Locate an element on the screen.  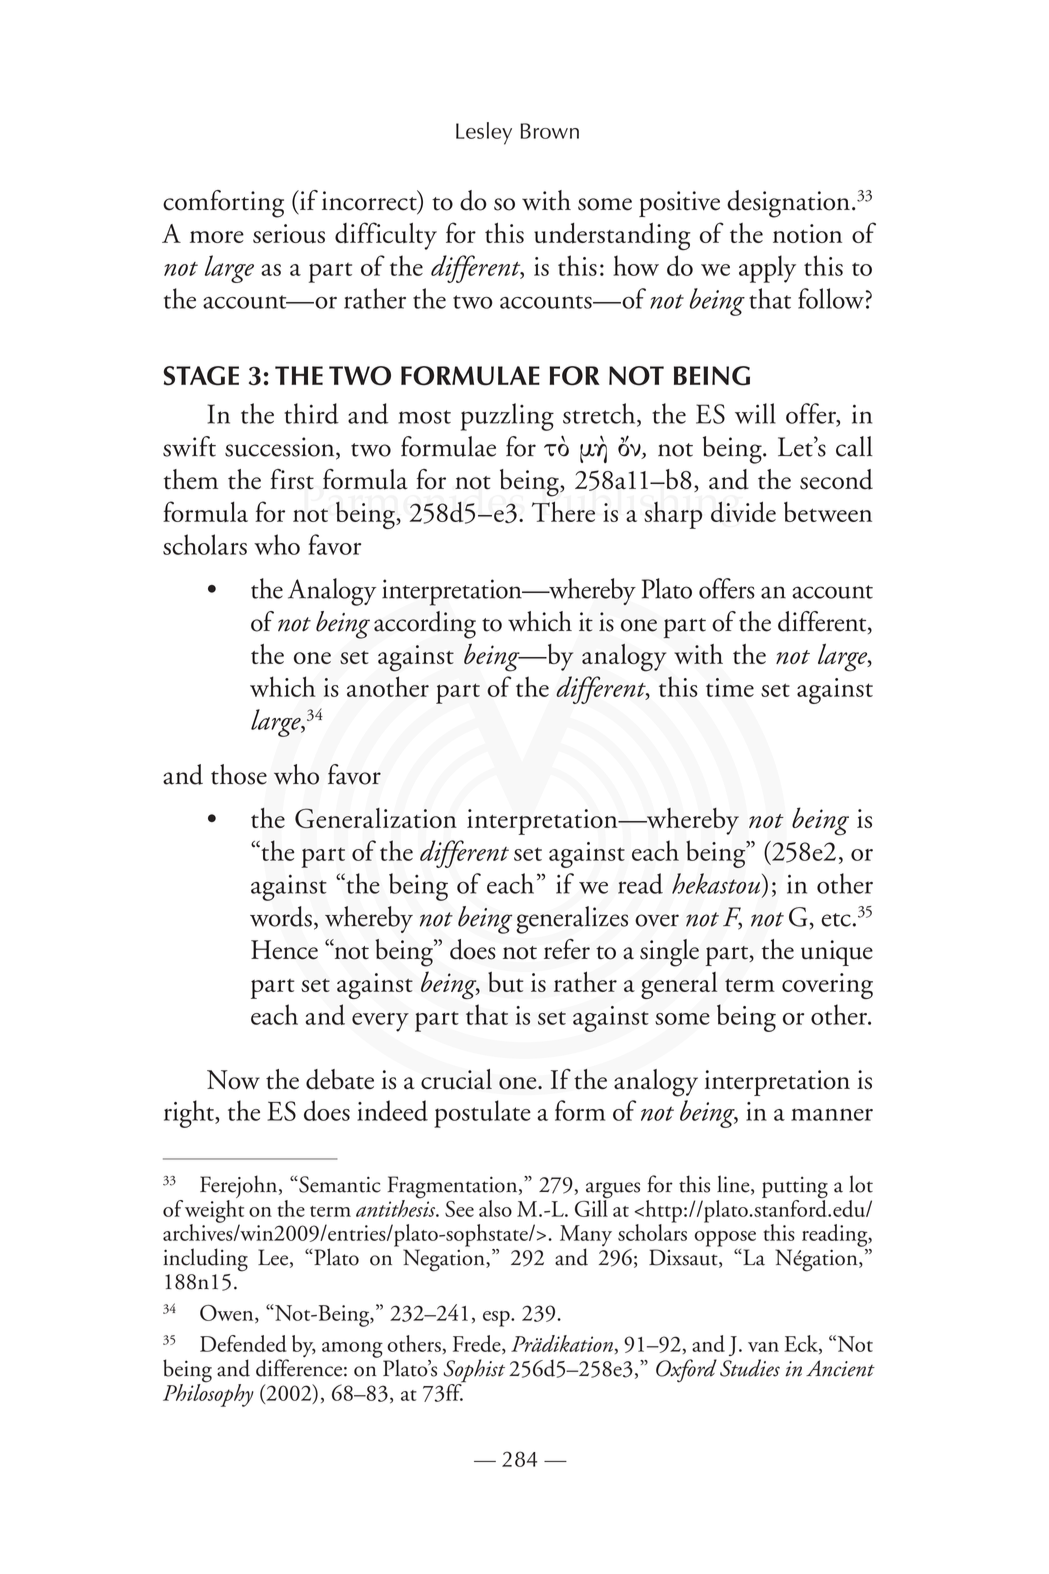
unique is located at coordinates (837, 953).
